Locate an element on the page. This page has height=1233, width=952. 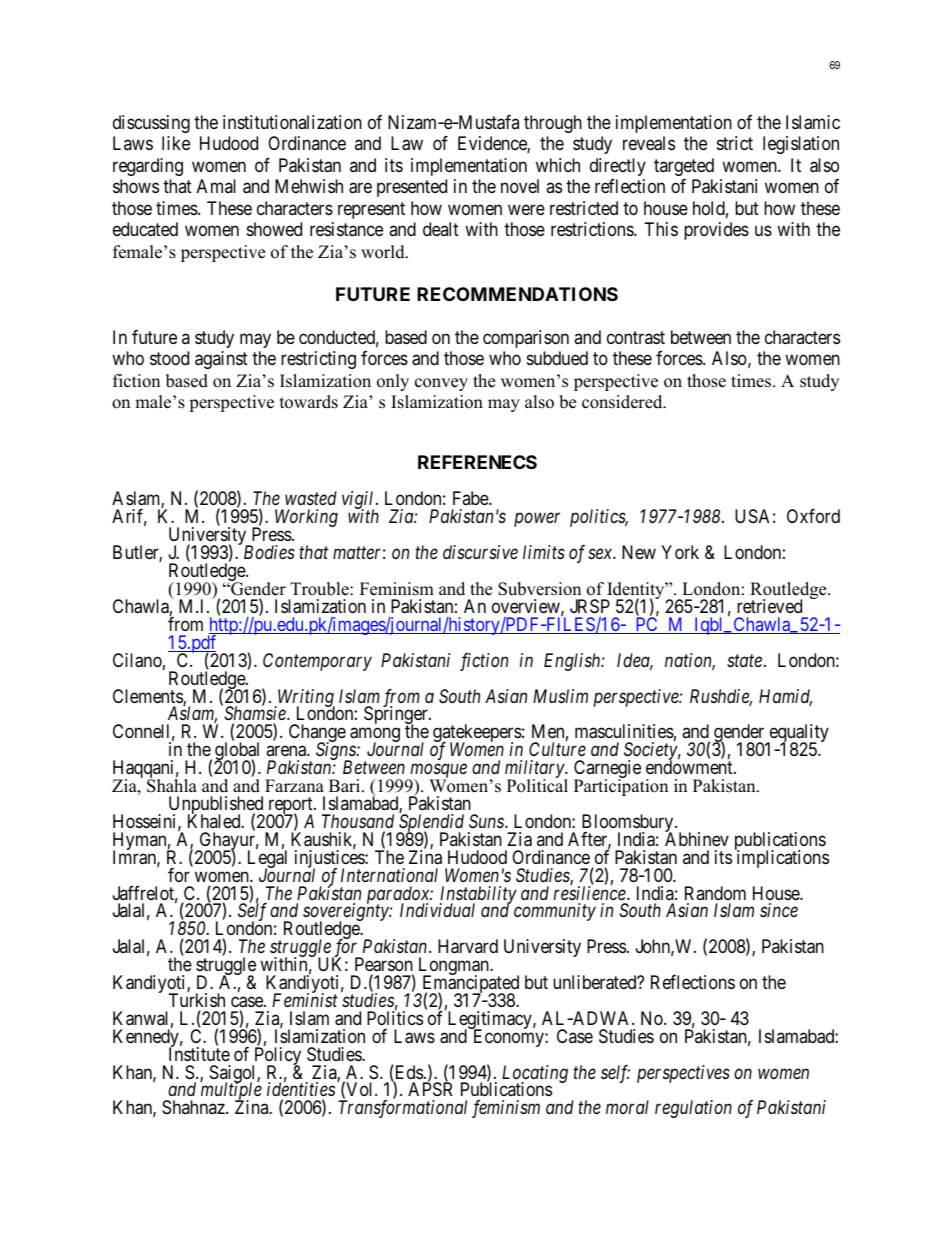
Locating is located at coordinates (535, 1075).
